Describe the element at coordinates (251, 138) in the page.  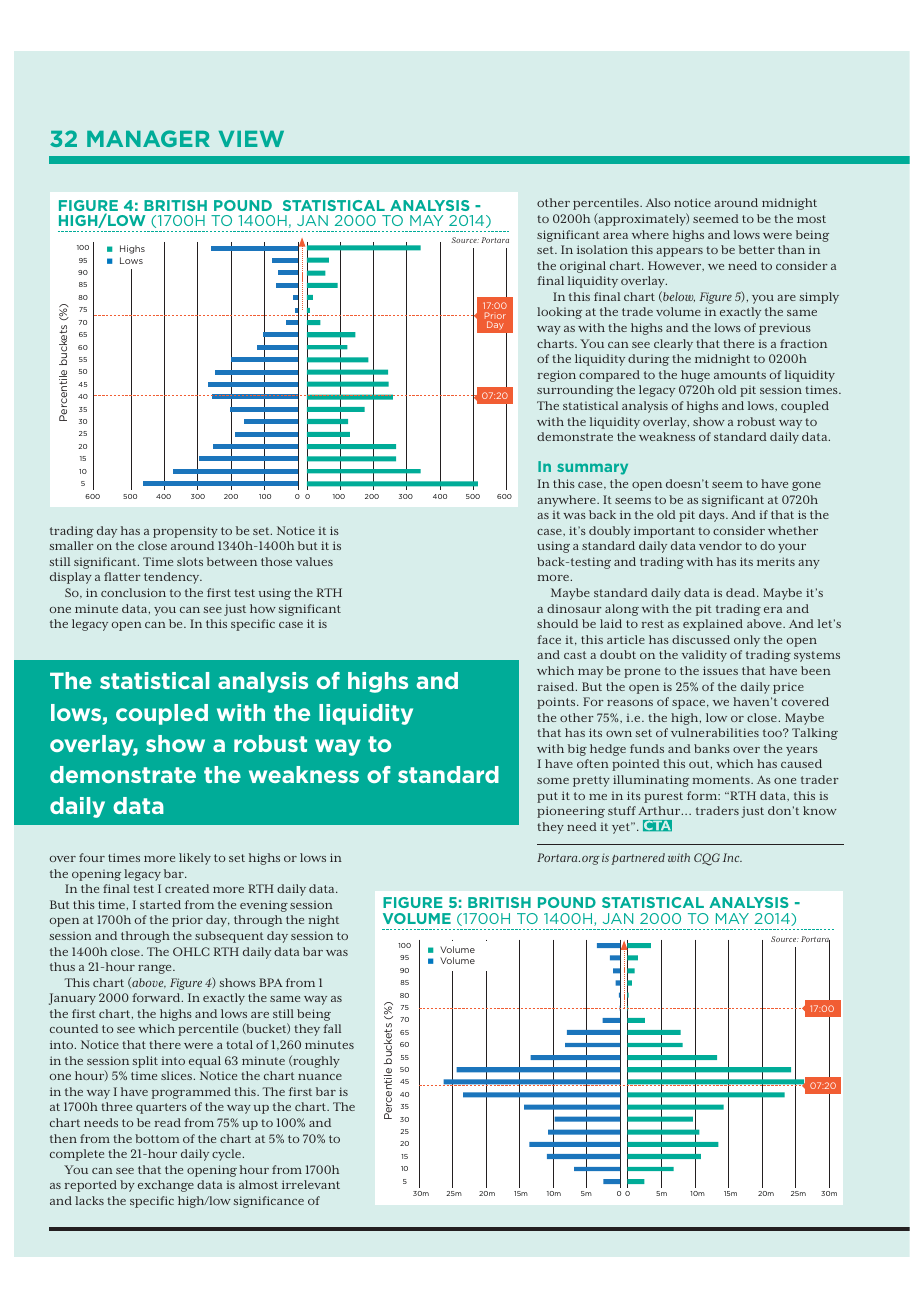
I see `VIEW` at that location.
